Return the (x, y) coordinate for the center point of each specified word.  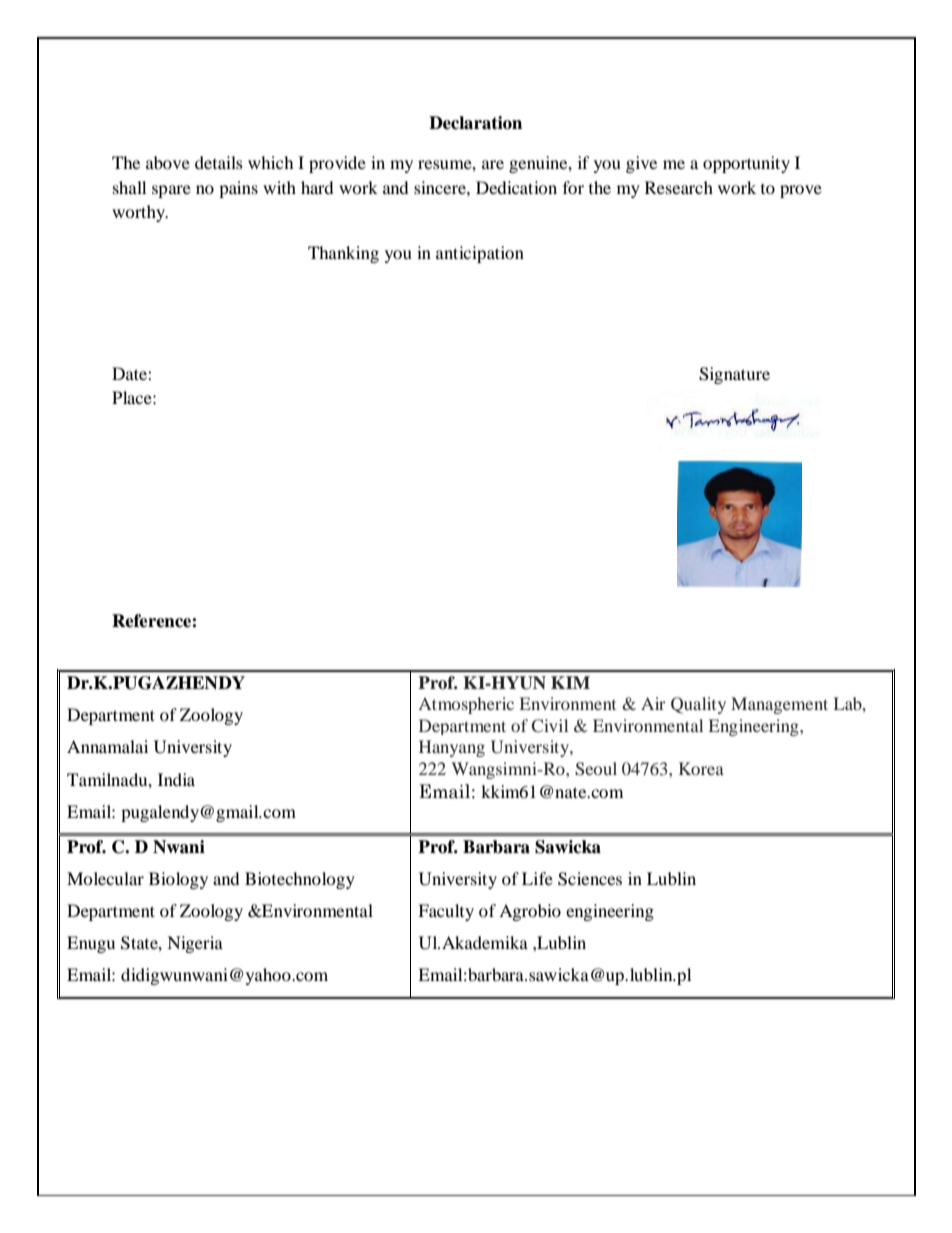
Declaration (475, 123)
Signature (734, 375)
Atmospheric (466, 705)
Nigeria (195, 944)
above (168, 162)
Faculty (446, 912)
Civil (550, 726)
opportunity (746, 164)
